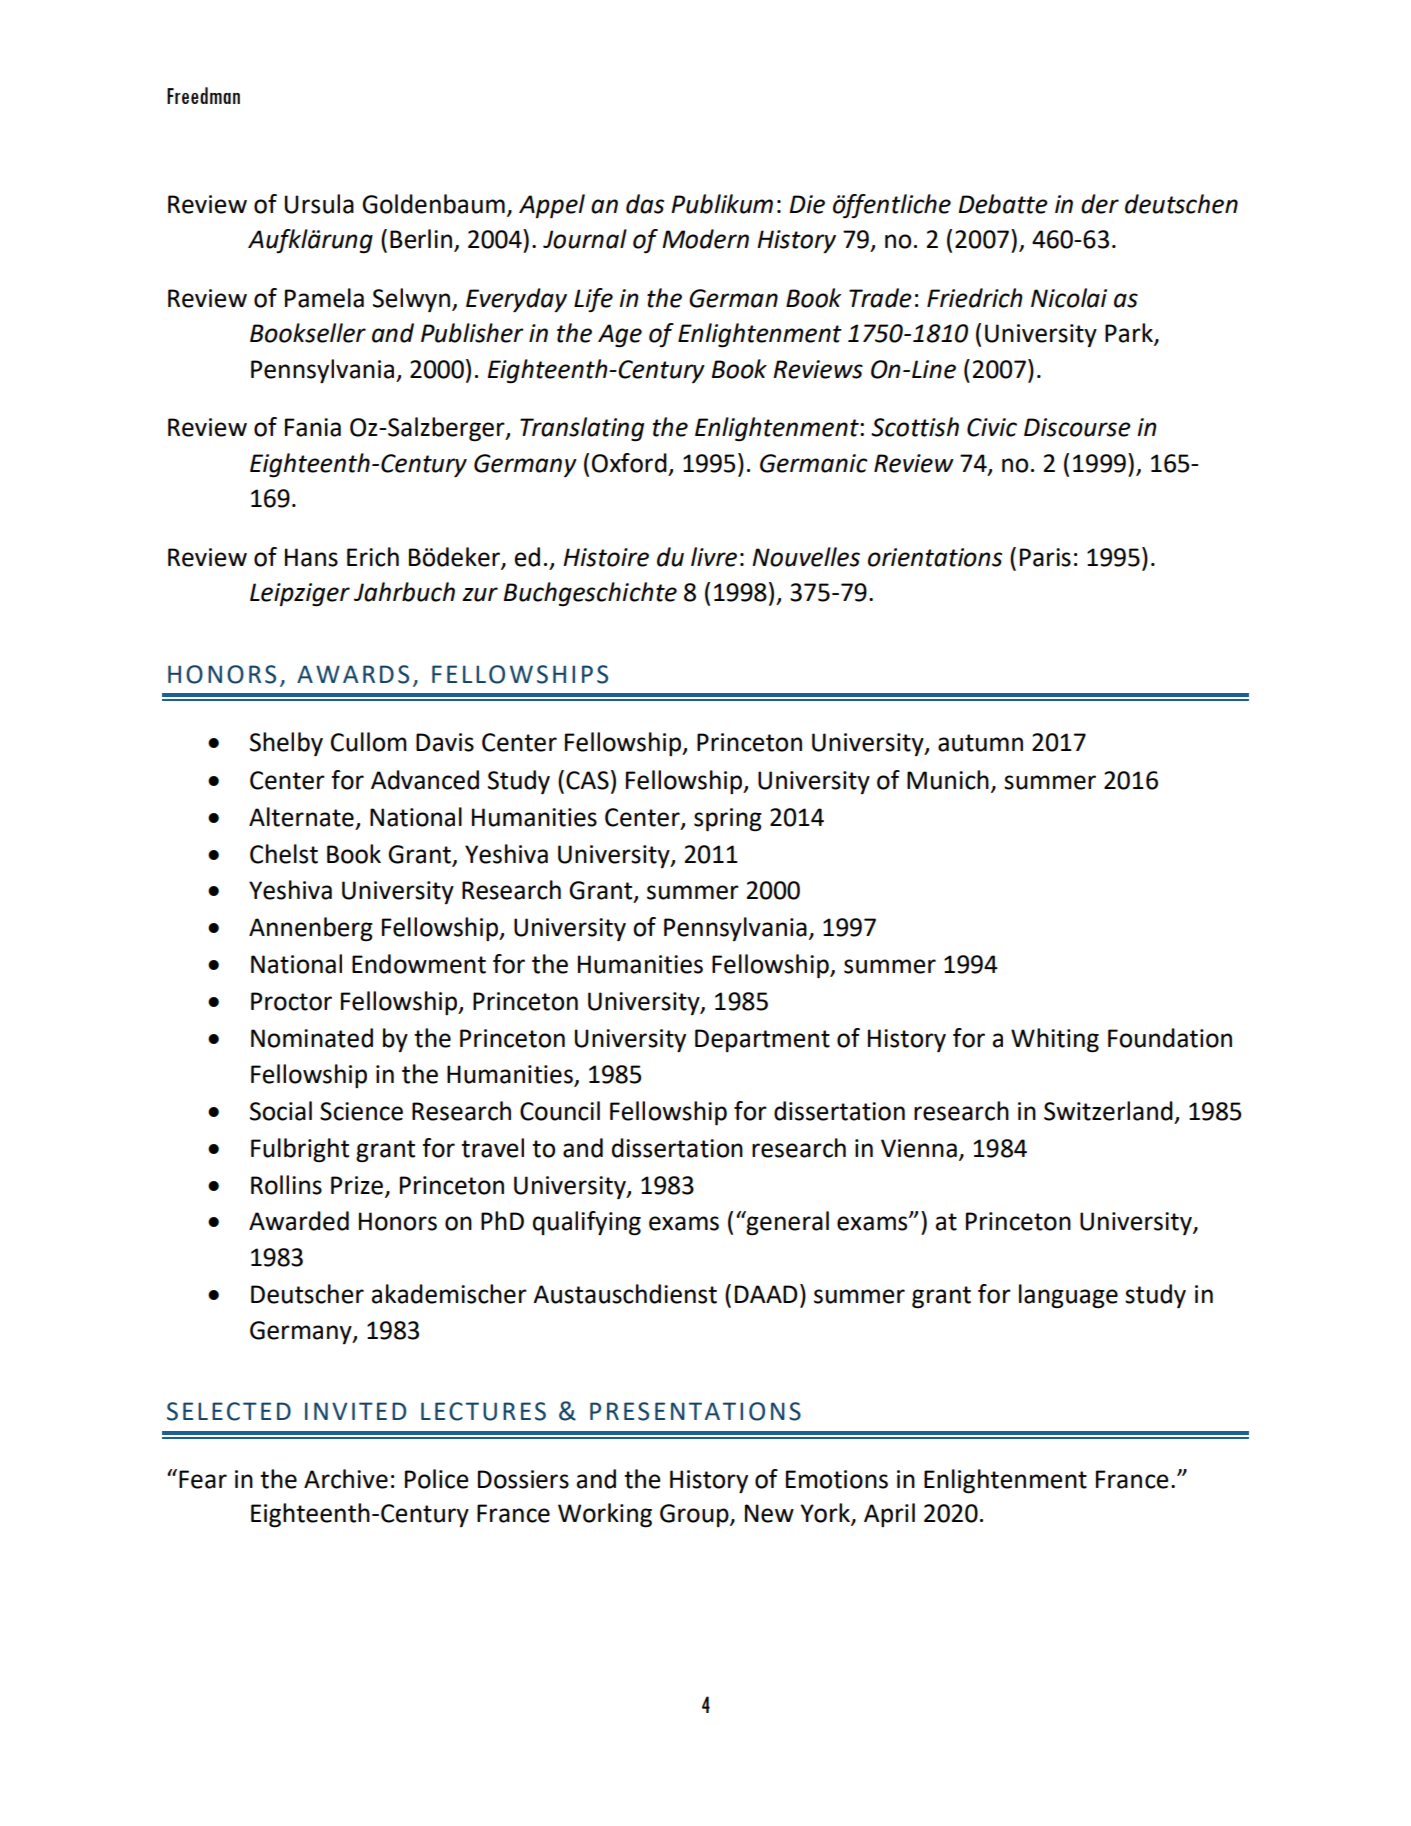 Image resolution: width=1411 pixels, height=1826 pixels. What do you see at coordinates (299, 1221) in the page?
I see `Awarded` at bounding box center [299, 1221].
